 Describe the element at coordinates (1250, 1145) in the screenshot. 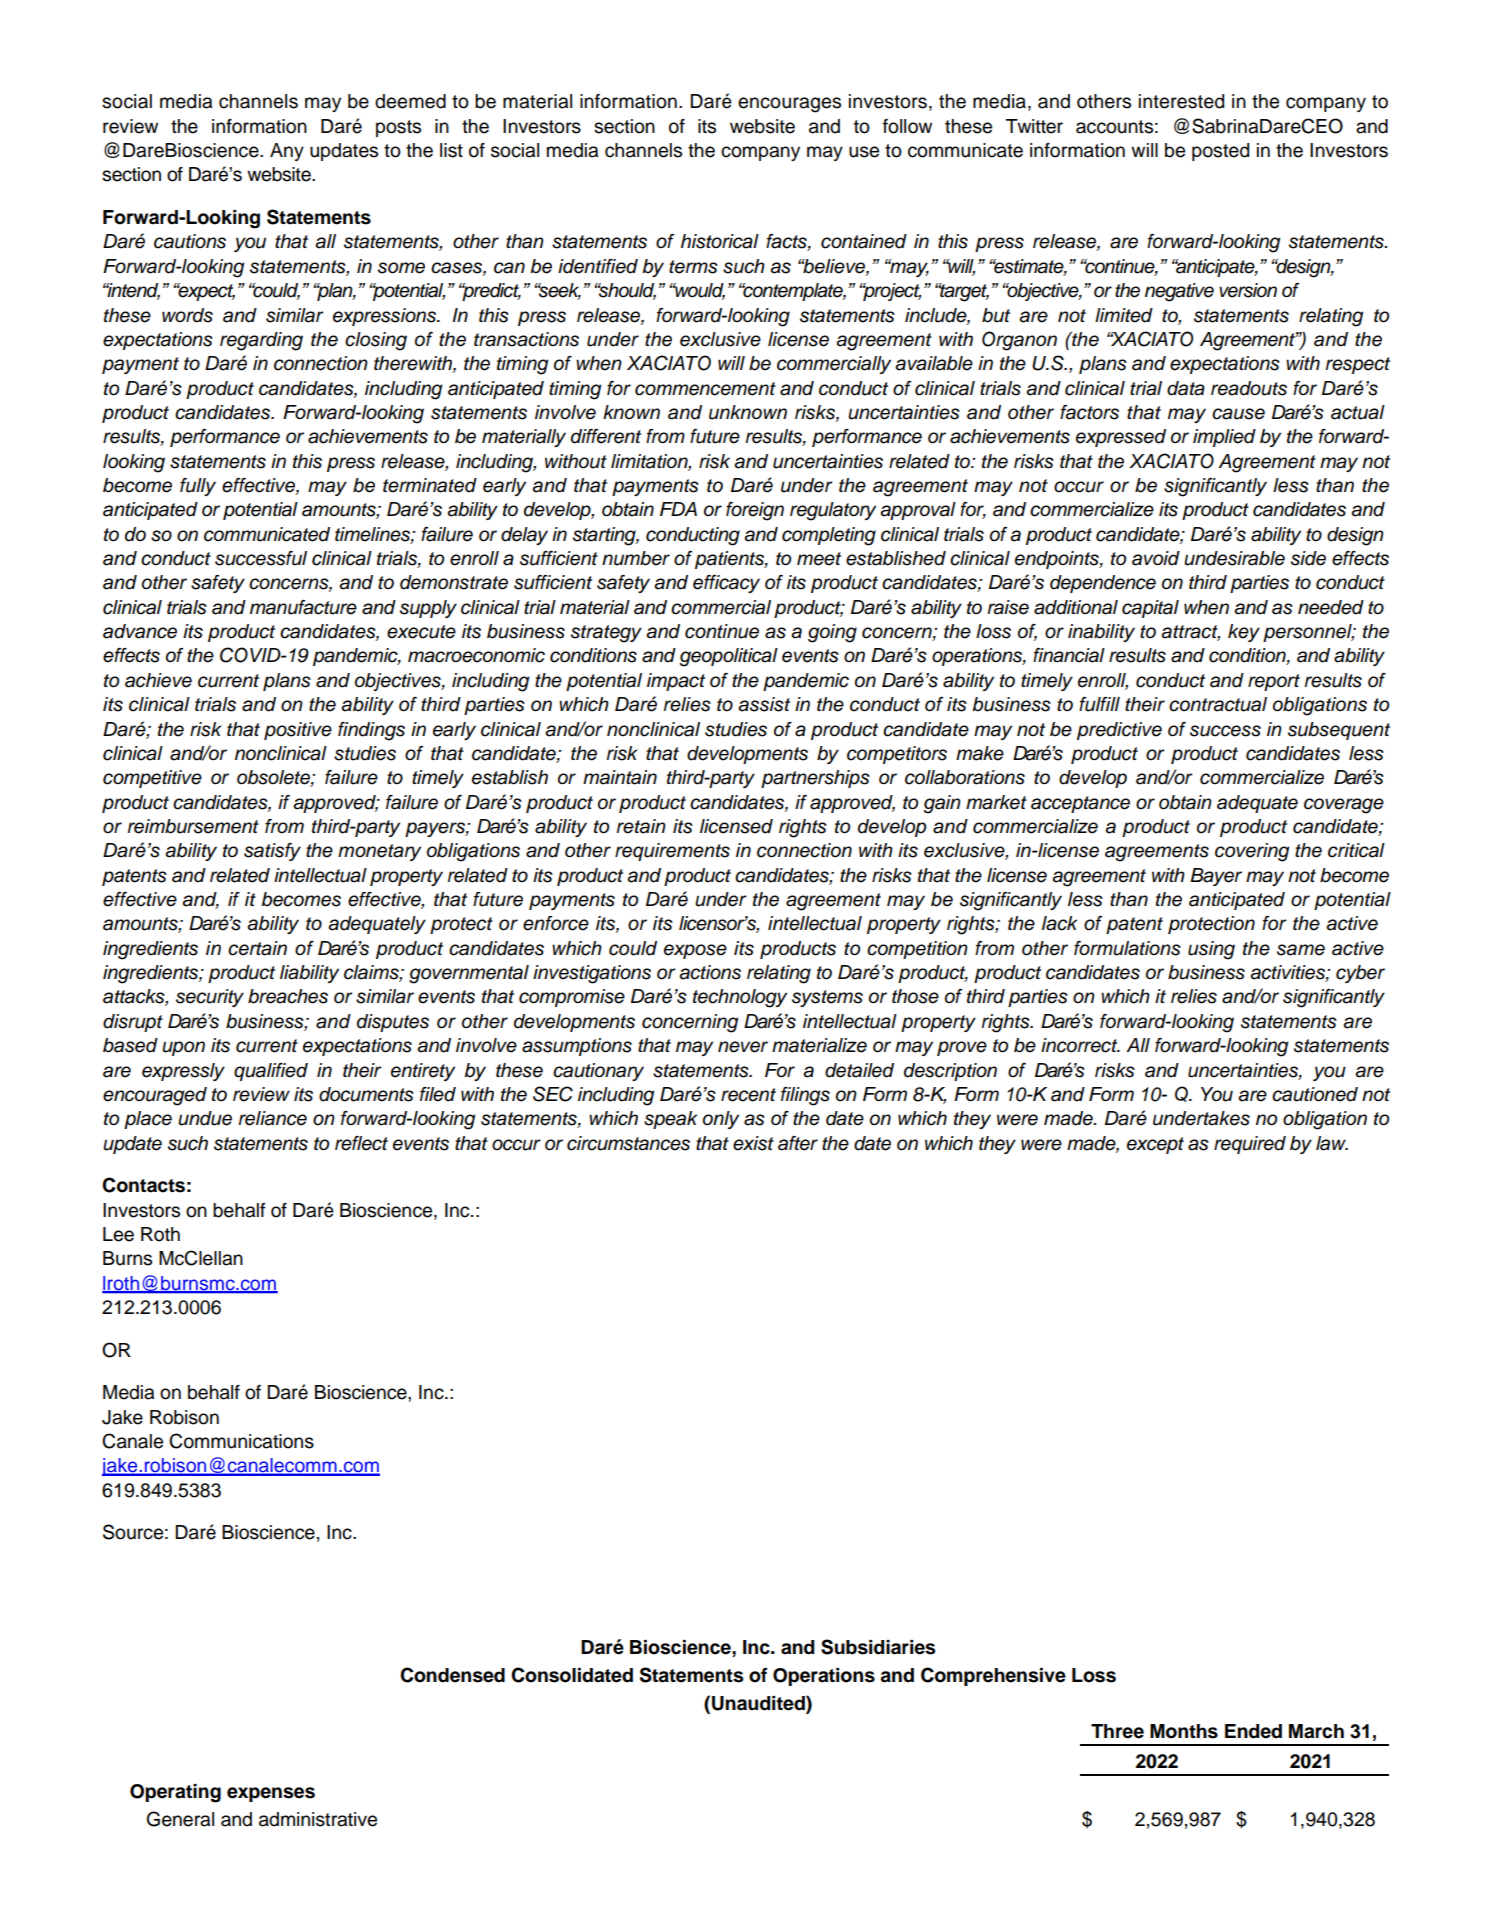

I see `required` at that location.
